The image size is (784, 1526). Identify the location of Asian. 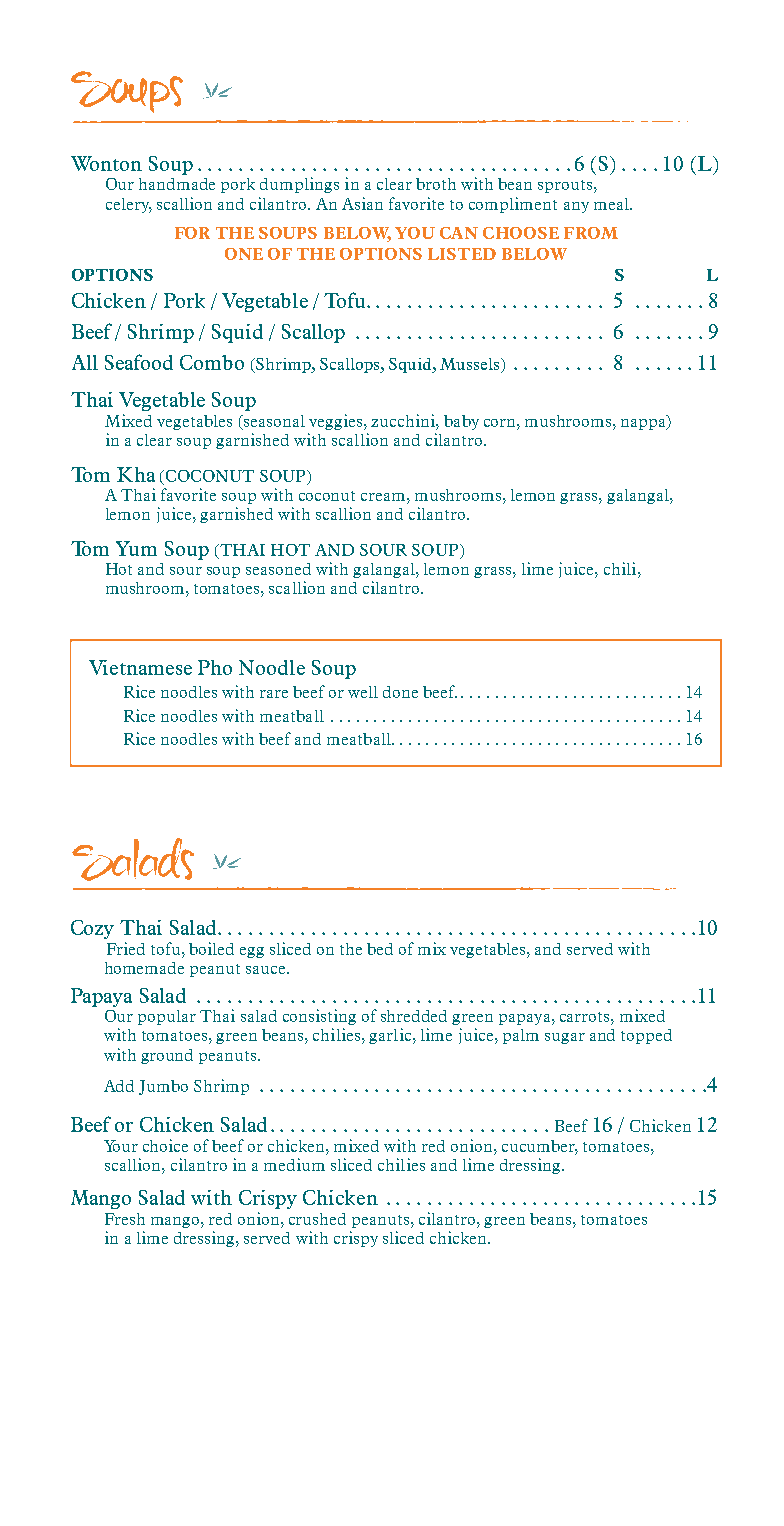
(362, 203).
